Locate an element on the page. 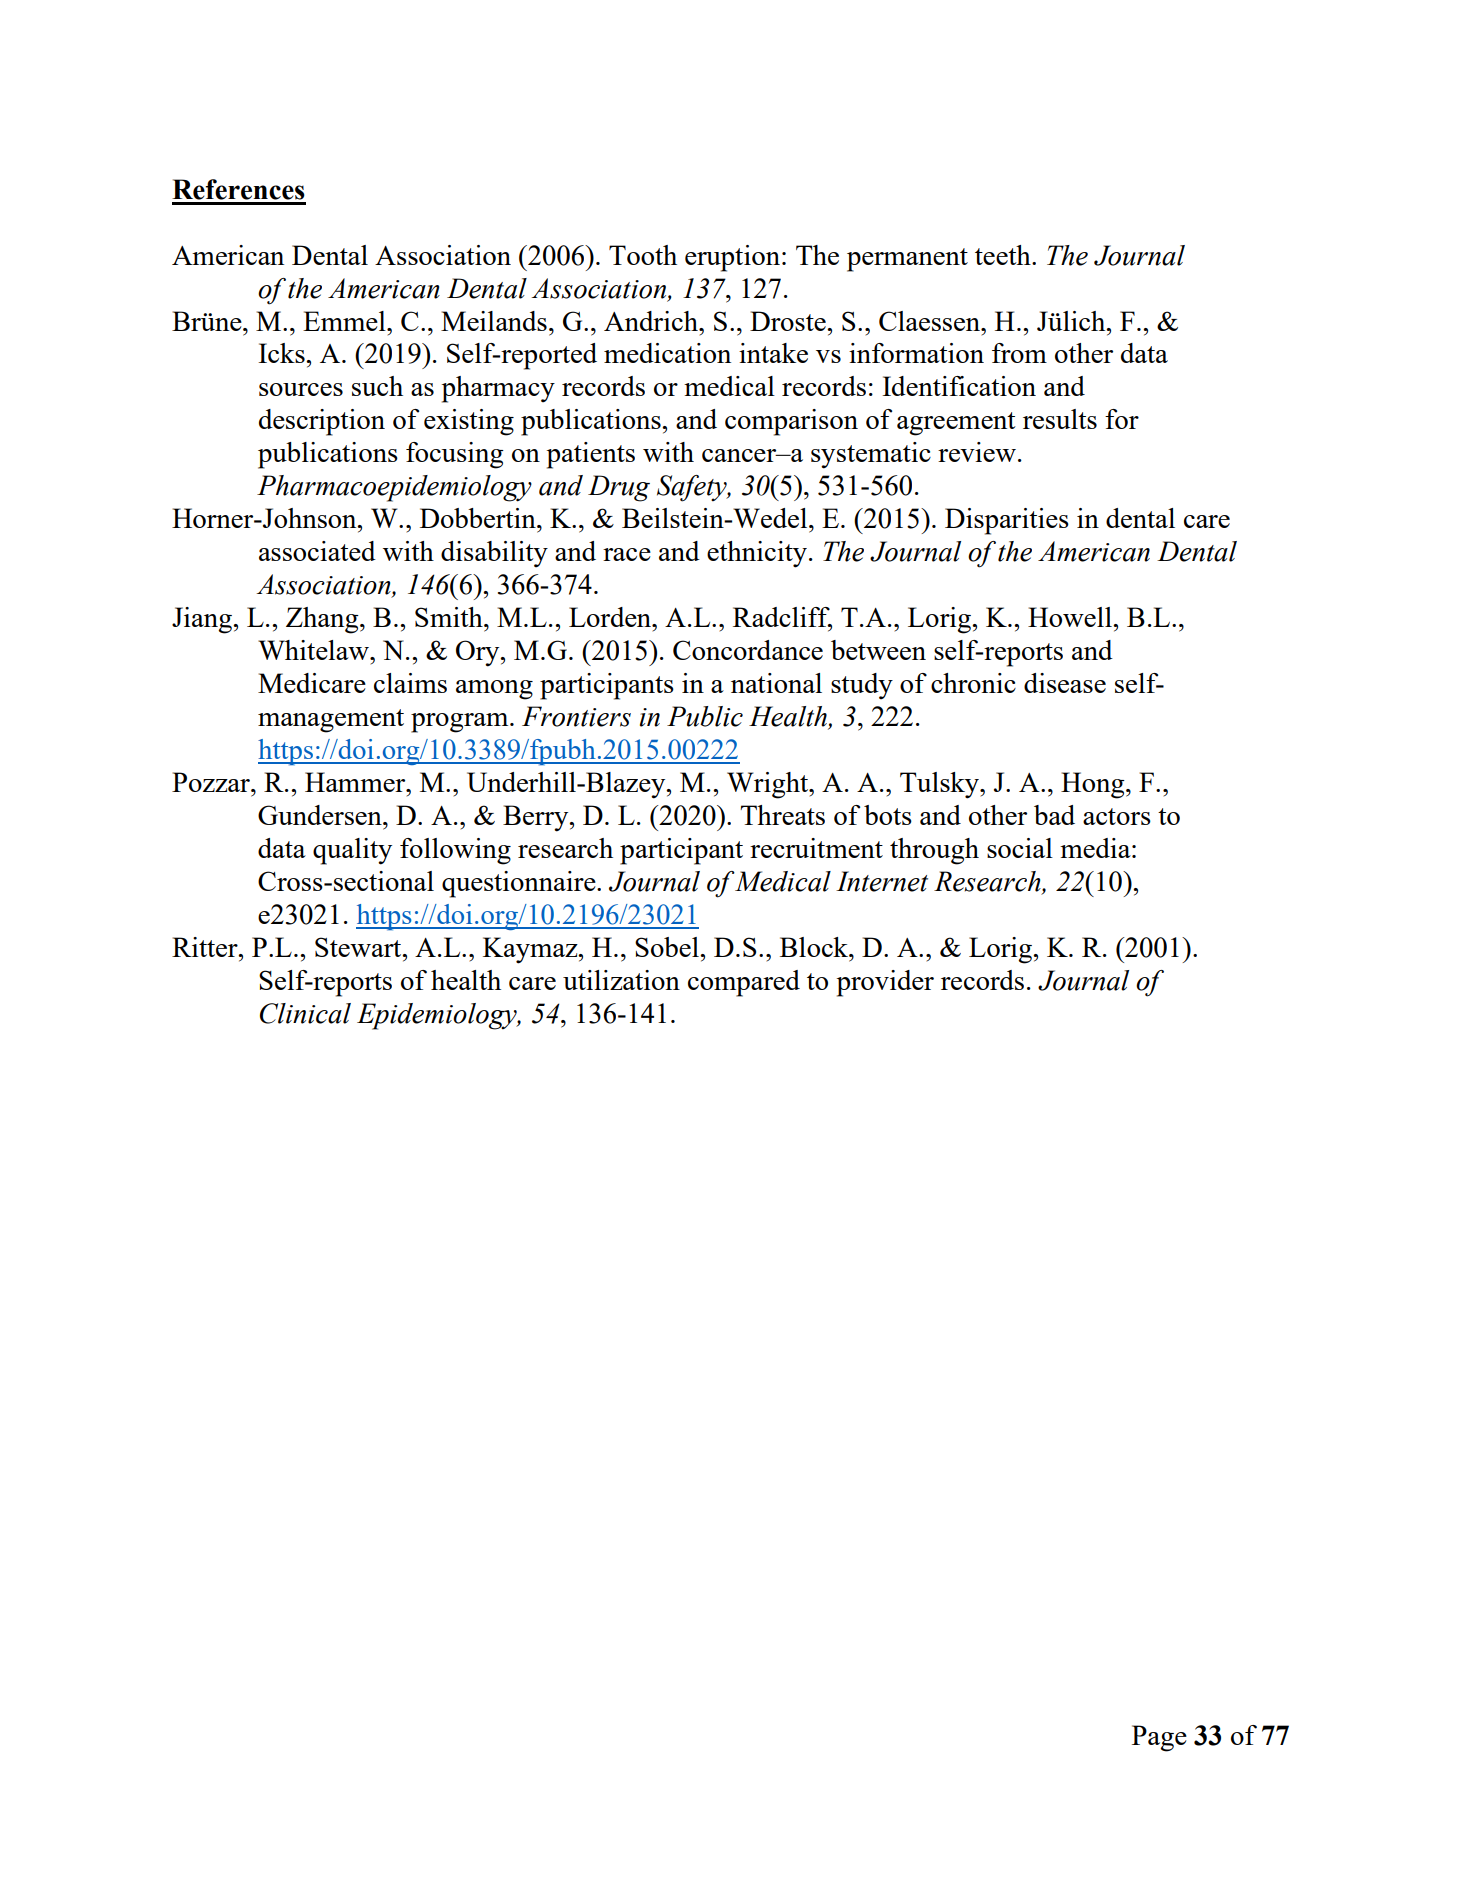 This page has height=1892, width=1462. teeth is located at coordinates (1004, 255).
